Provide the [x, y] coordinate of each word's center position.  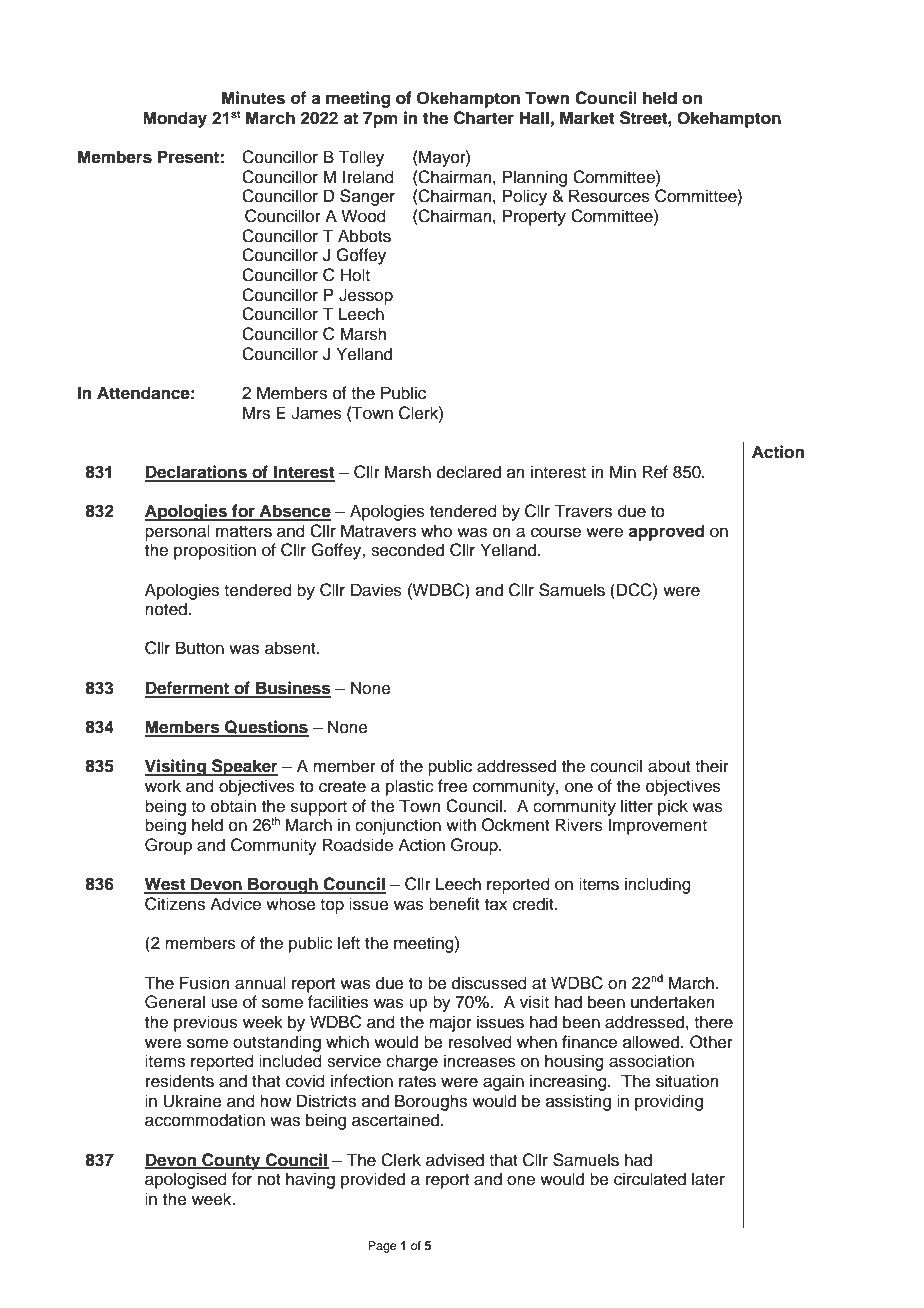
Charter [484, 118]
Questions [266, 728]
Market [587, 118]
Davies [376, 590]
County [231, 1161]
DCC [635, 590]
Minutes [253, 98]
